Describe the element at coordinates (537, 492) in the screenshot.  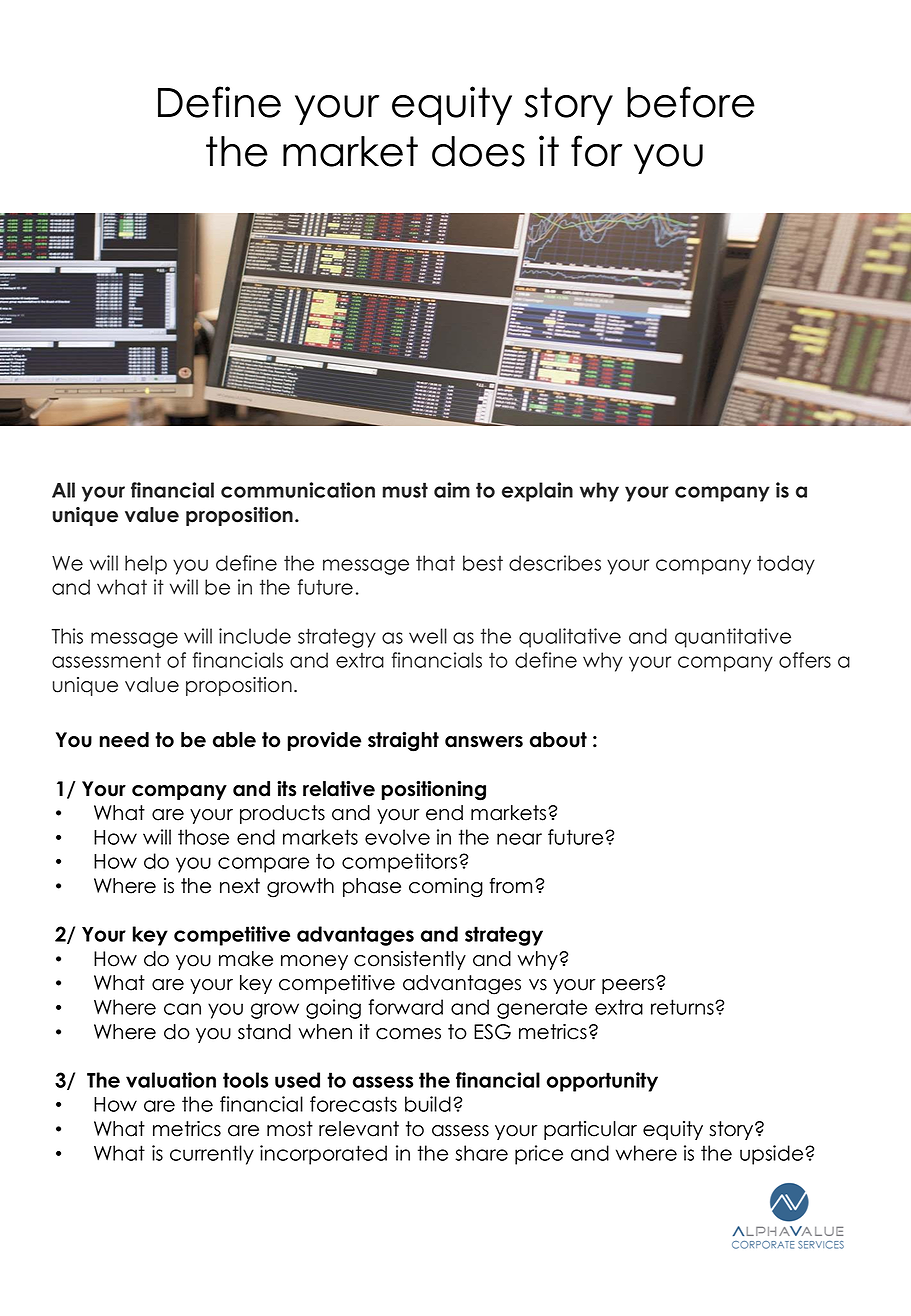
I see `explain` at that location.
